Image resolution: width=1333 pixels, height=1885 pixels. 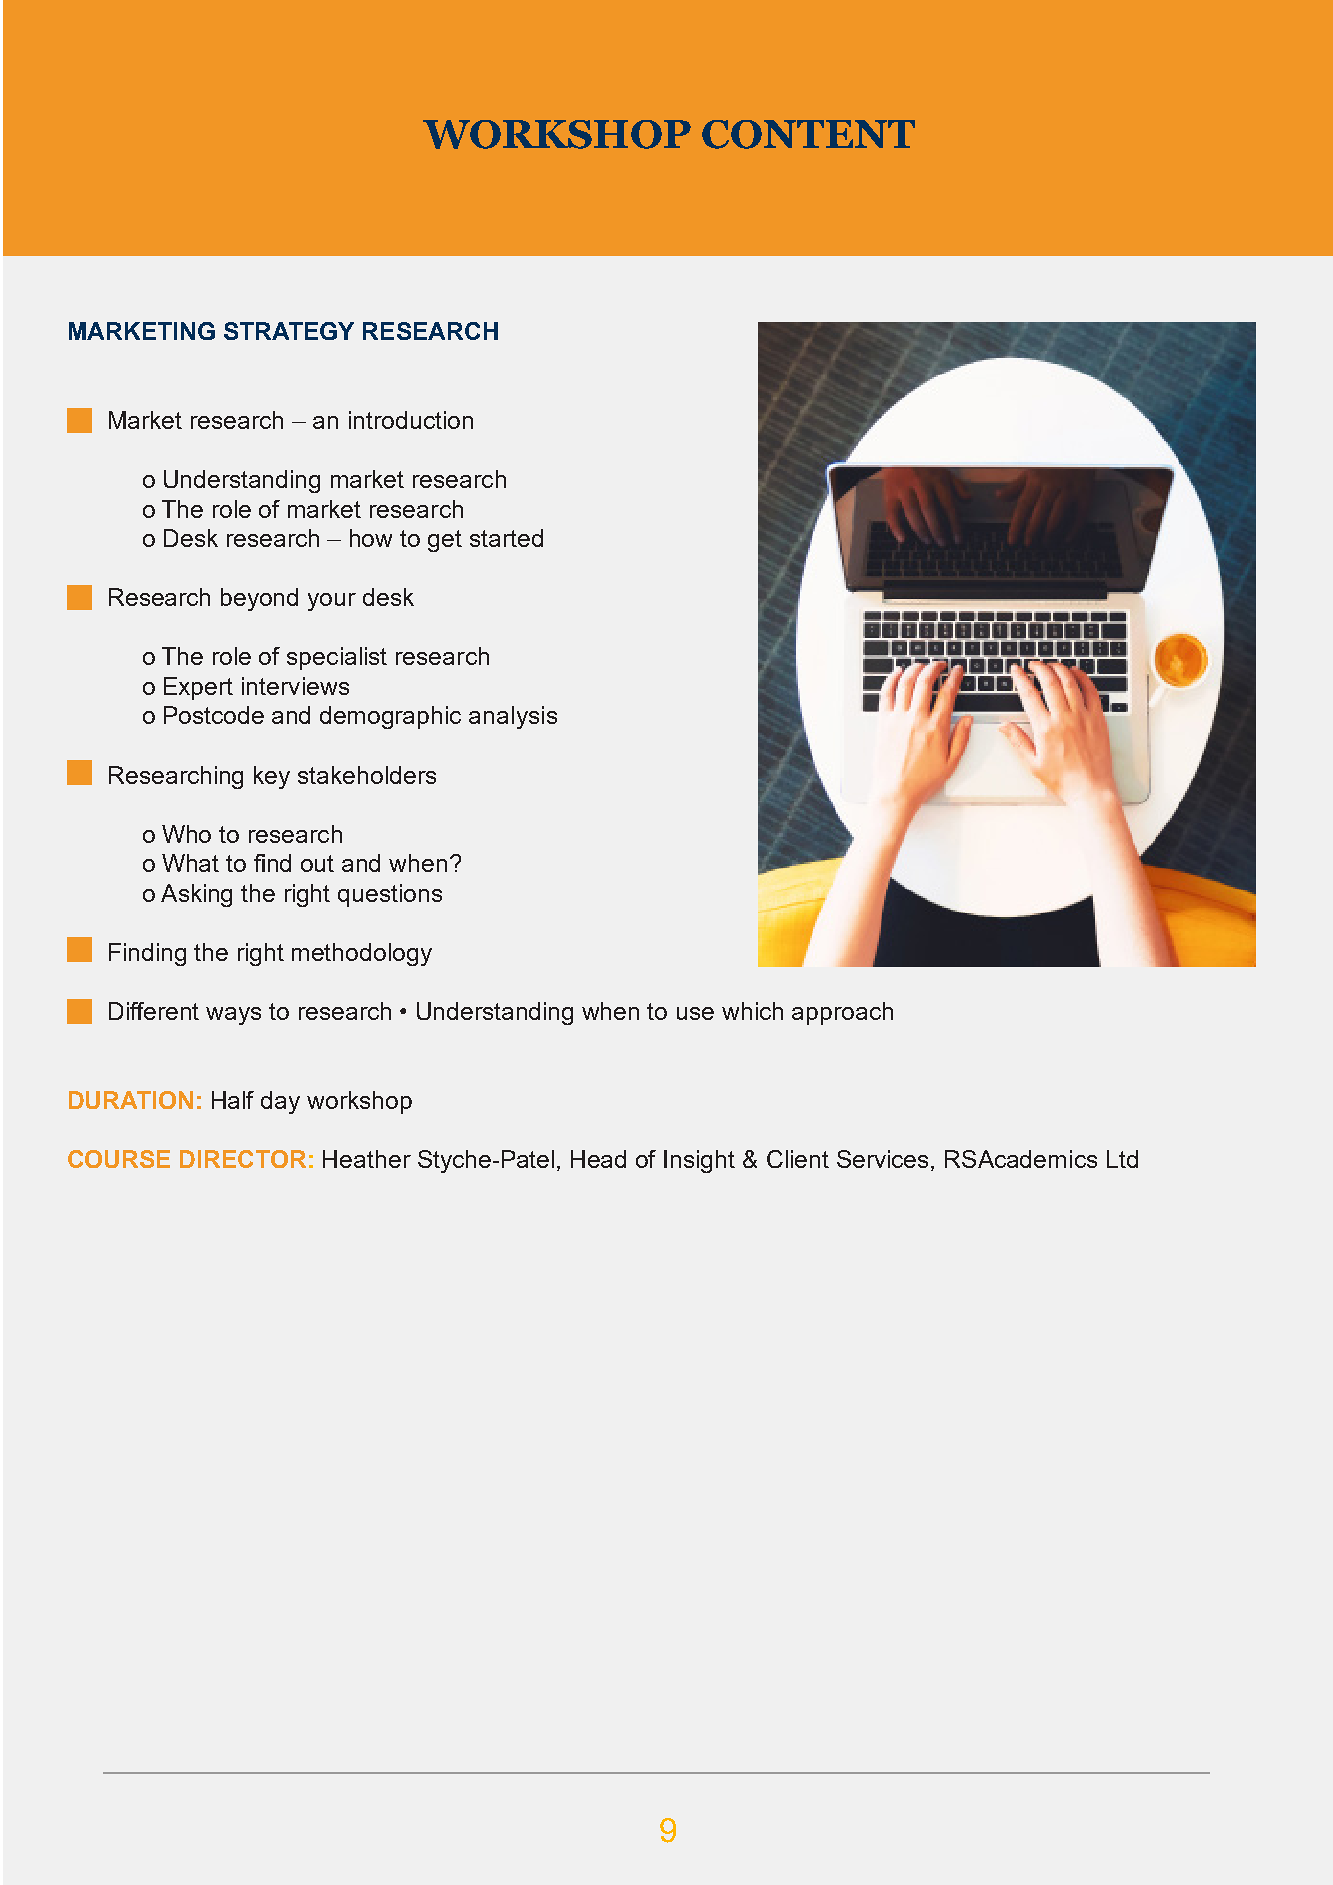 What do you see at coordinates (842, 1013) in the screenshot?
I see `approach` at bounding box center [842, 1013].
